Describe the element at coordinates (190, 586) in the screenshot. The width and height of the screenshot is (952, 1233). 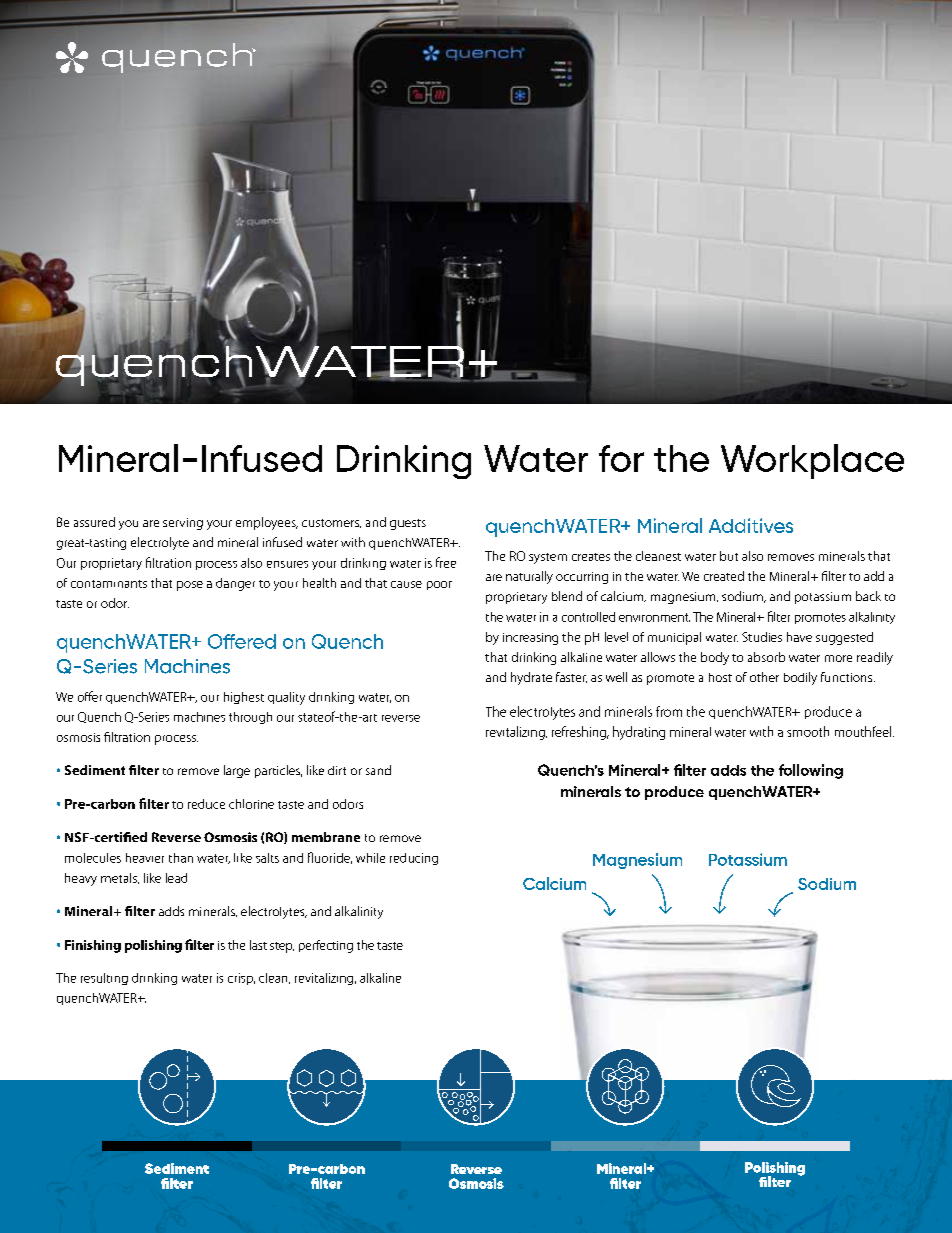
I see `pose` at that location.
